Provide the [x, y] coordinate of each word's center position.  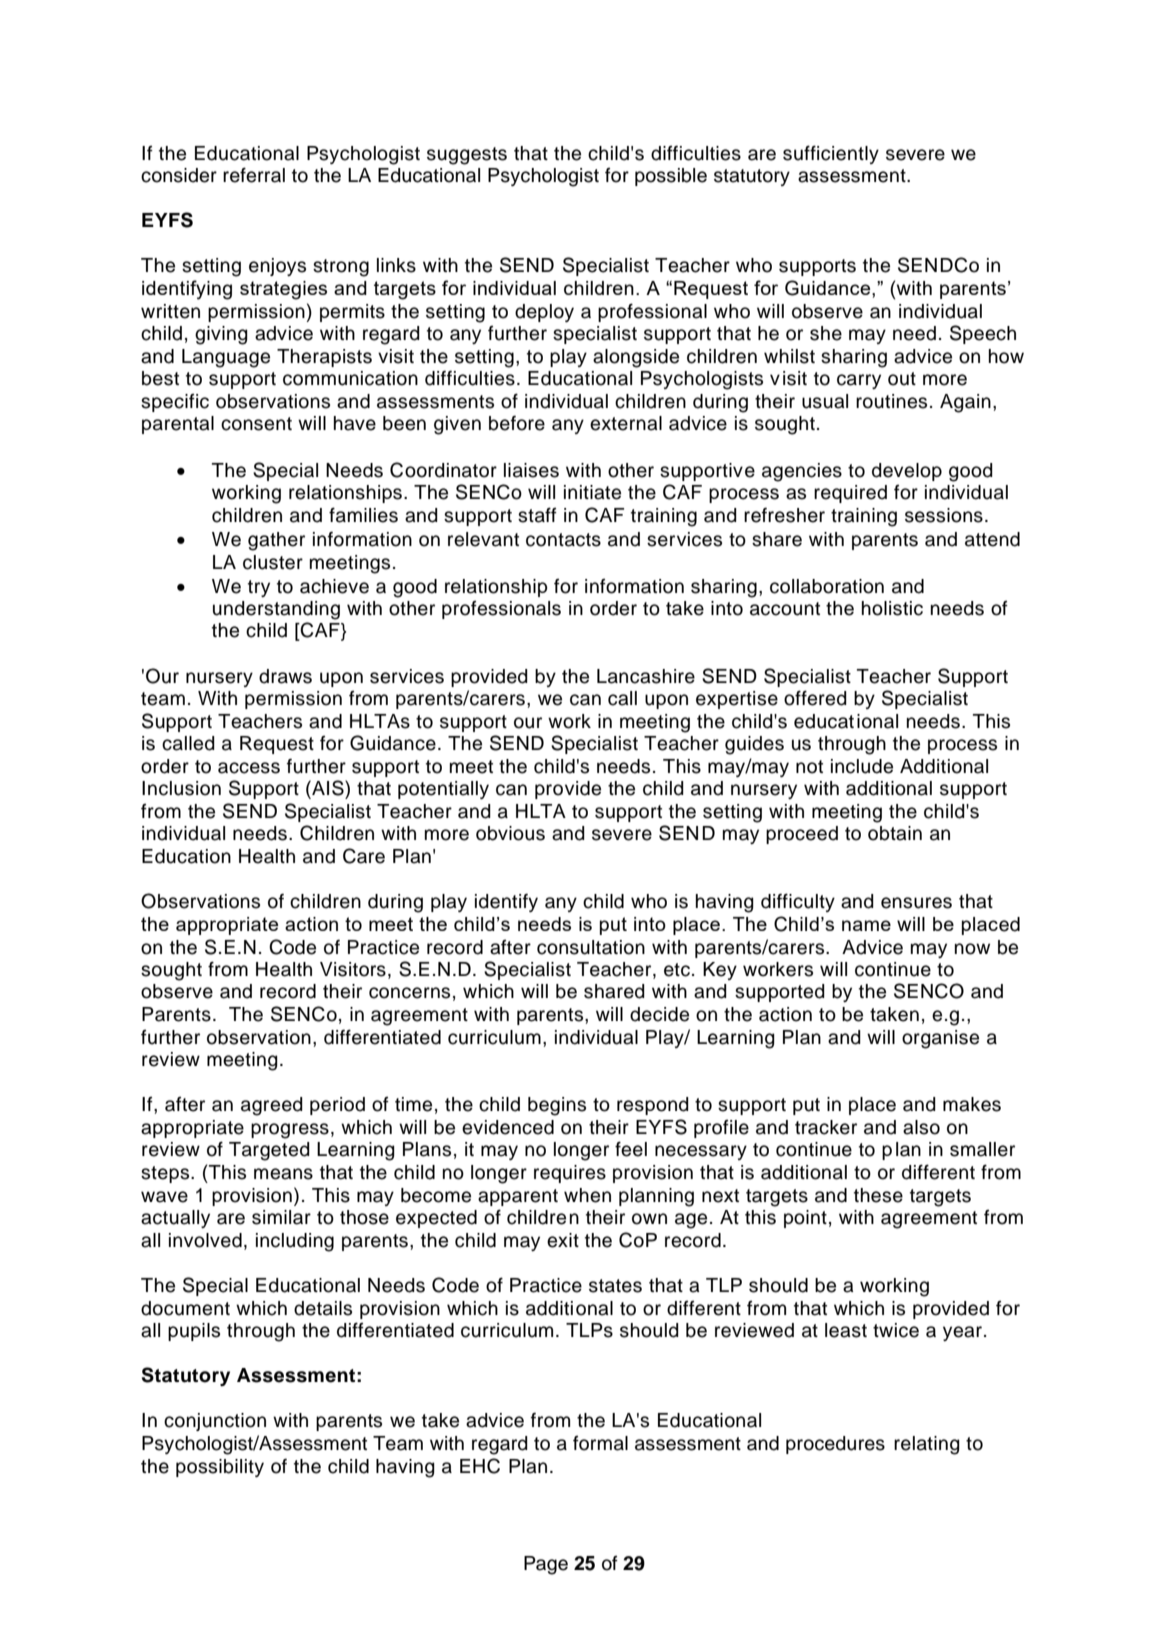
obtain [895, 833]
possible [671, 177]
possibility [220, 1468]
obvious [510, 833]
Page [546, 1565]
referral [254, 175]
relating [927, 1445]
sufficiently [831, 154]
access [249, 768]
